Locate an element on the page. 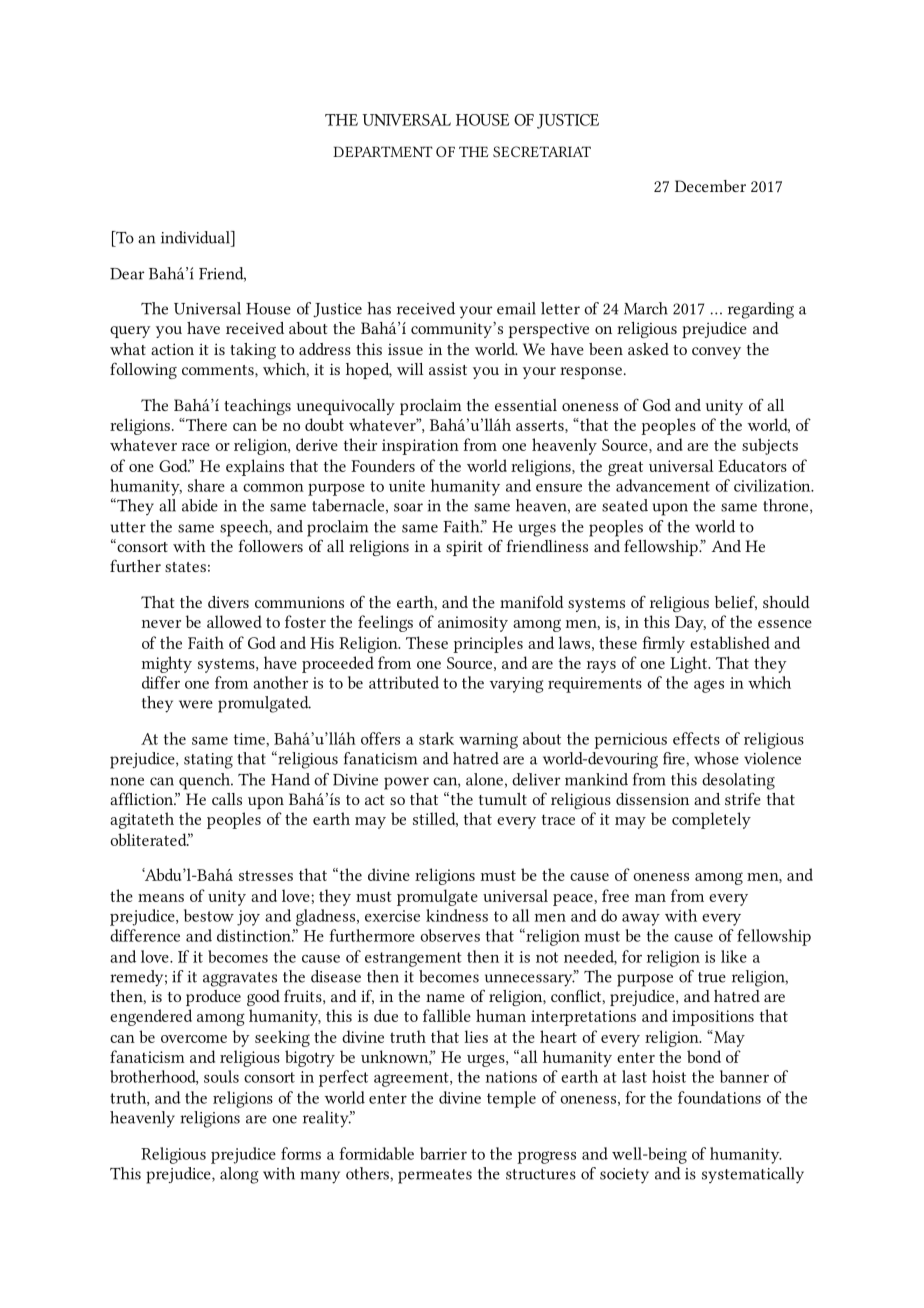 The width and height of the document is (924, 1308). individual is located at coordinates (196, 237).
